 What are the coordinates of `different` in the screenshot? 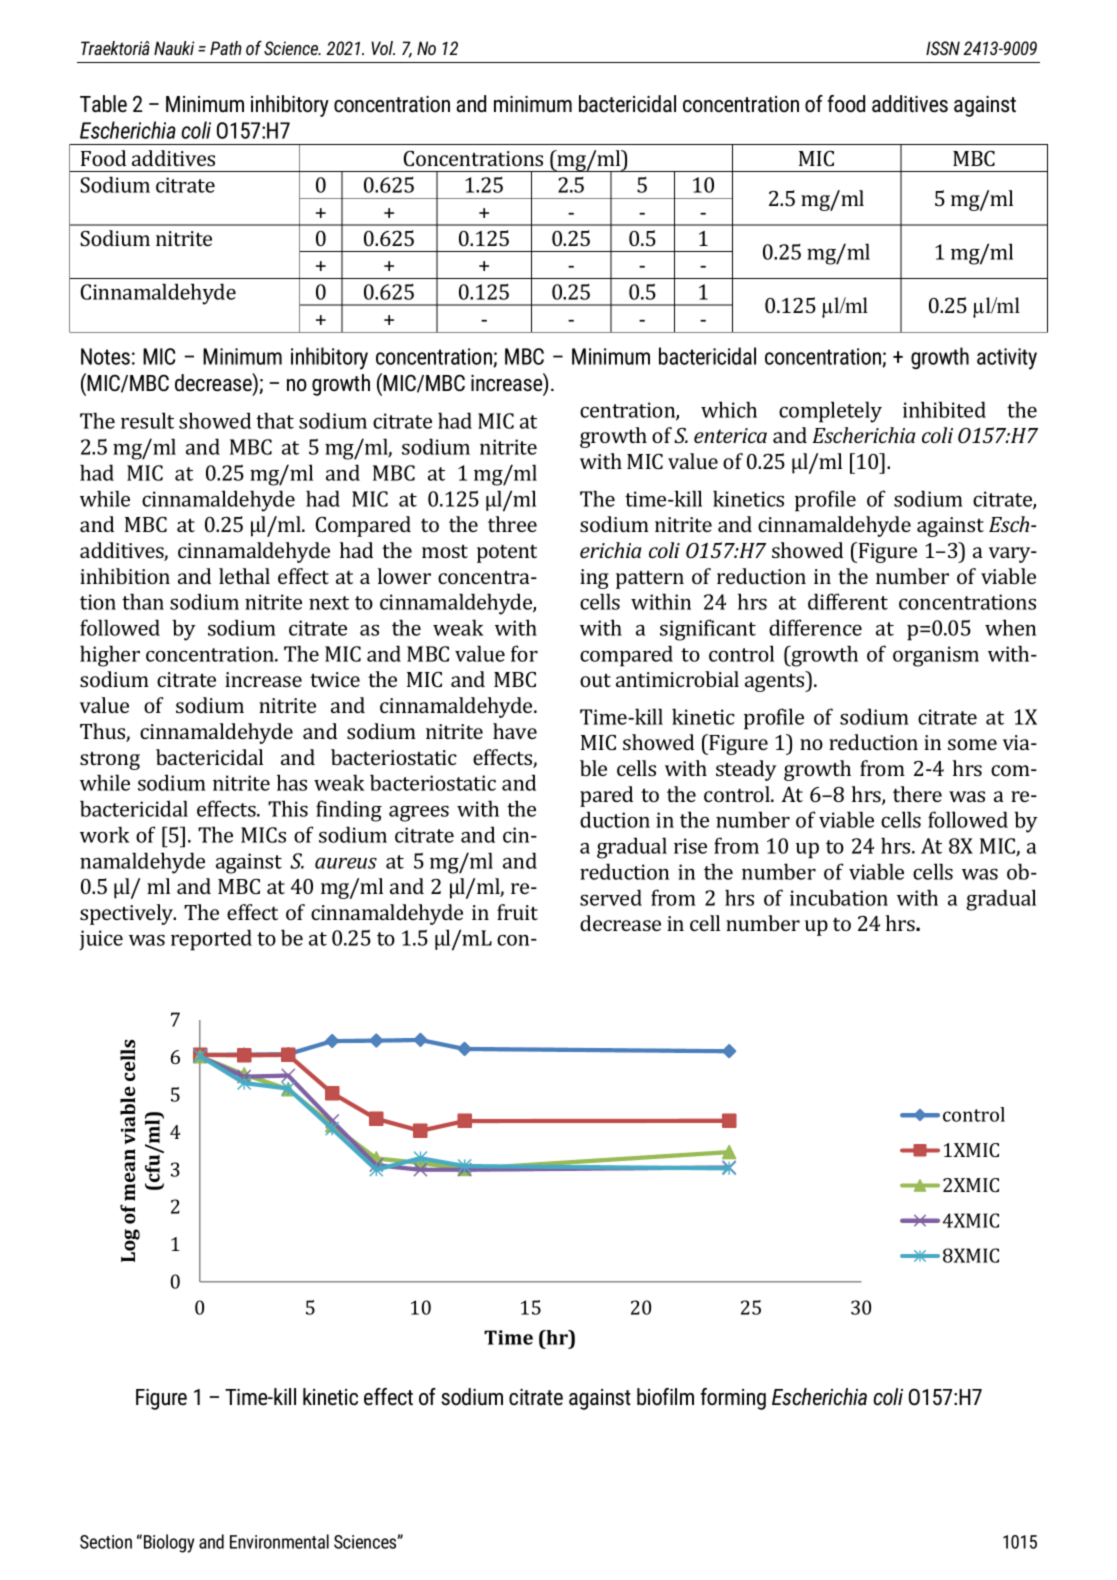 It's located at (848, 601).
